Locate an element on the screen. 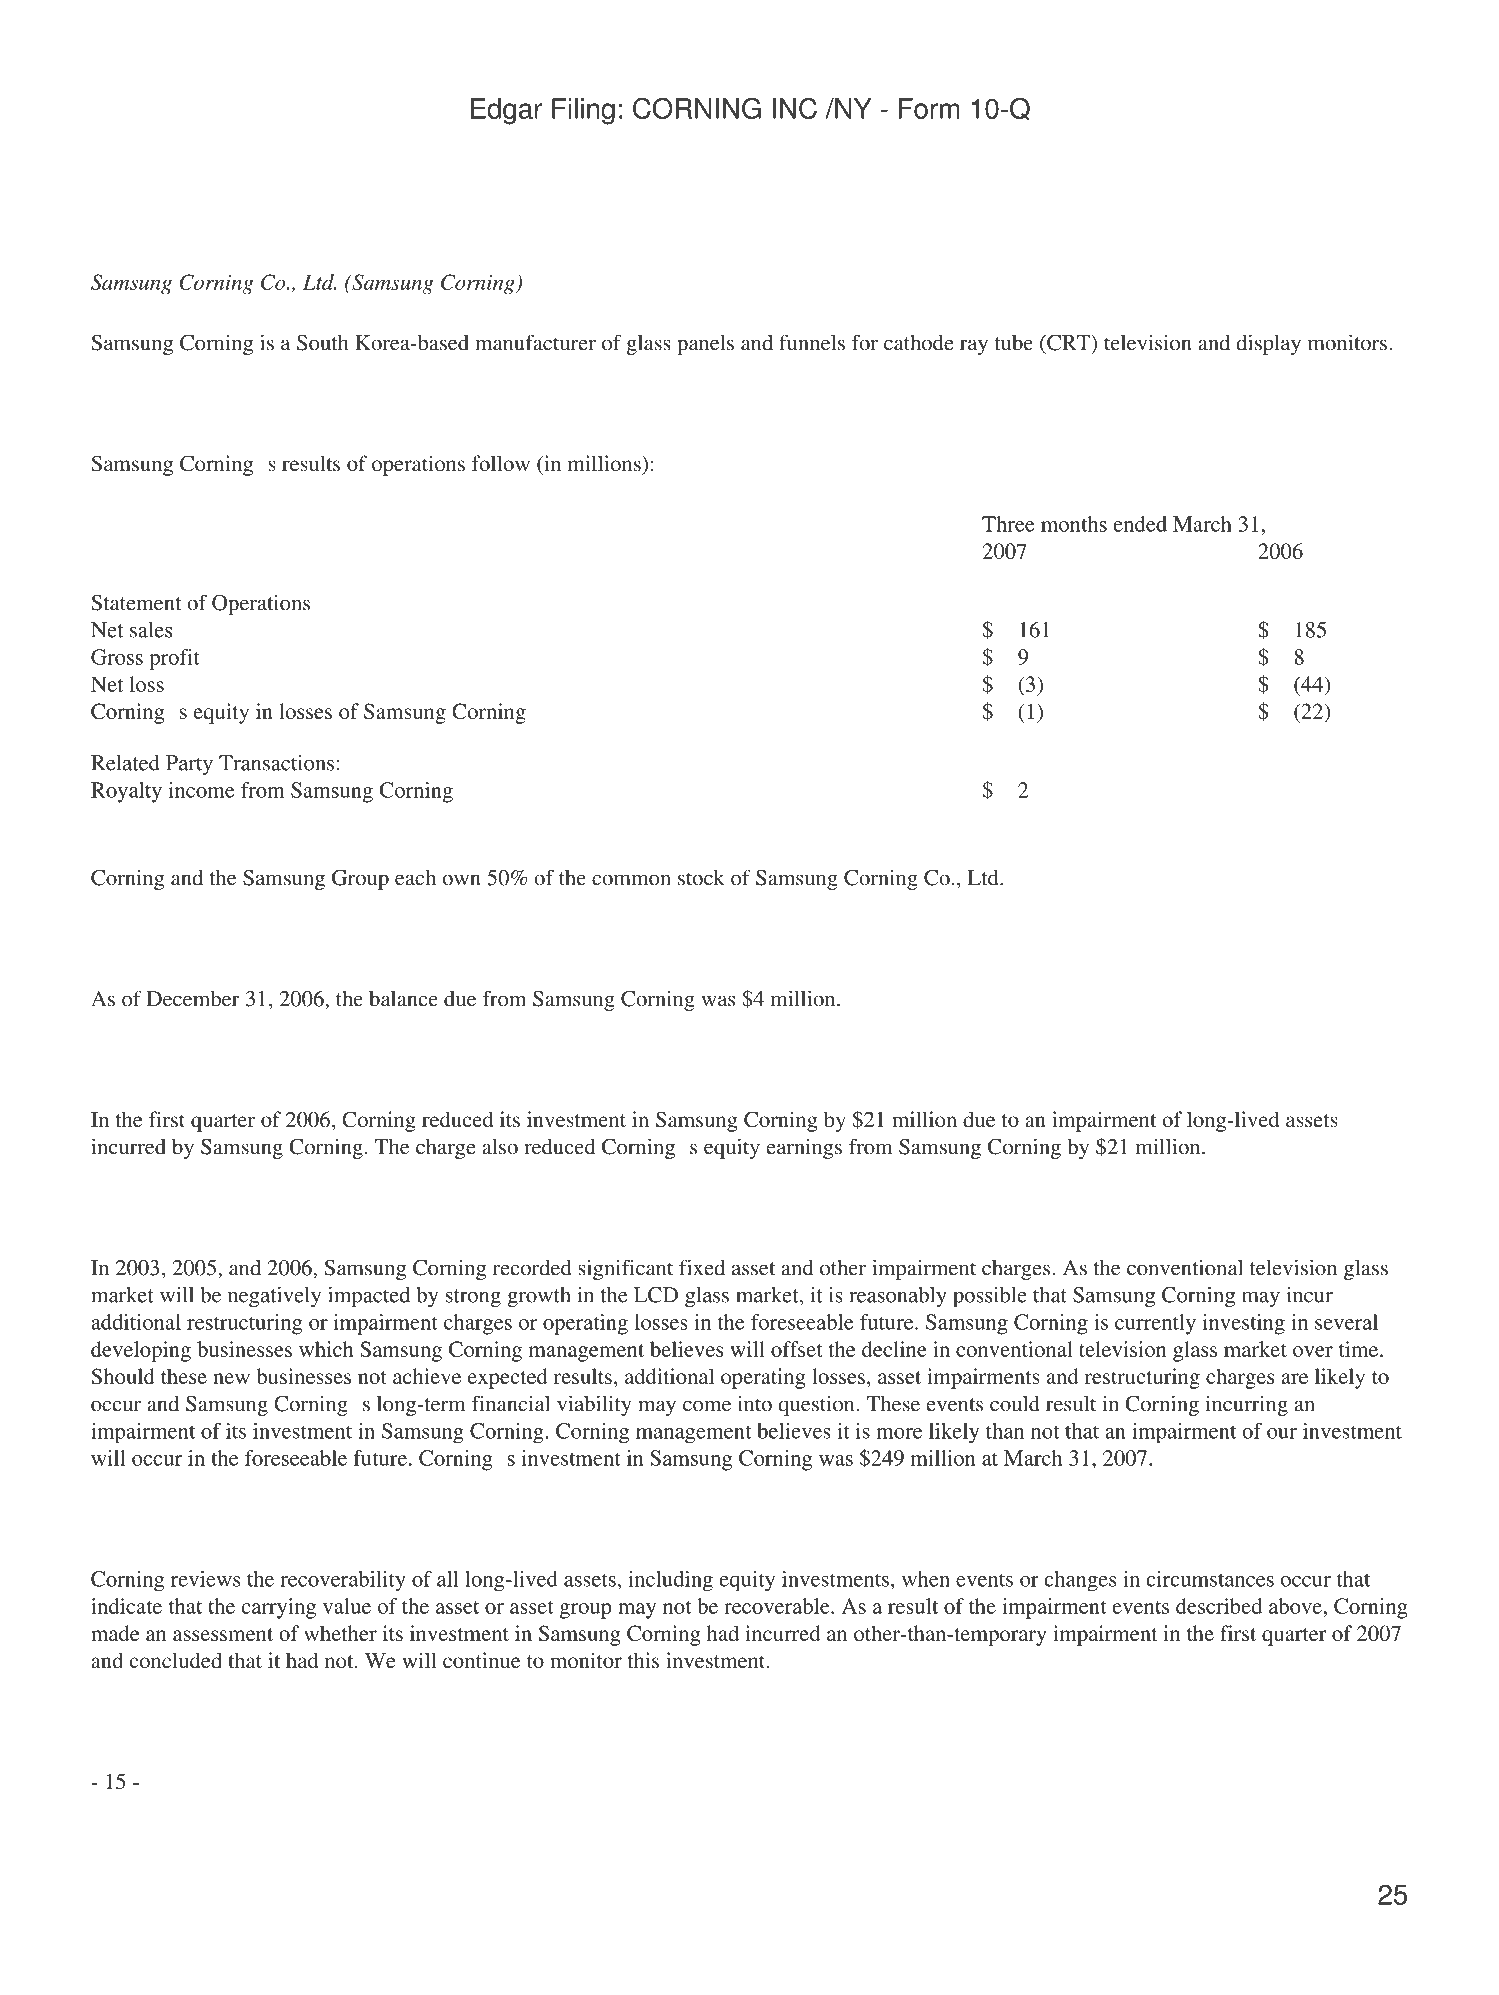 The image size is (1499, 1995). described is located at coordinates (1219, 1606).
